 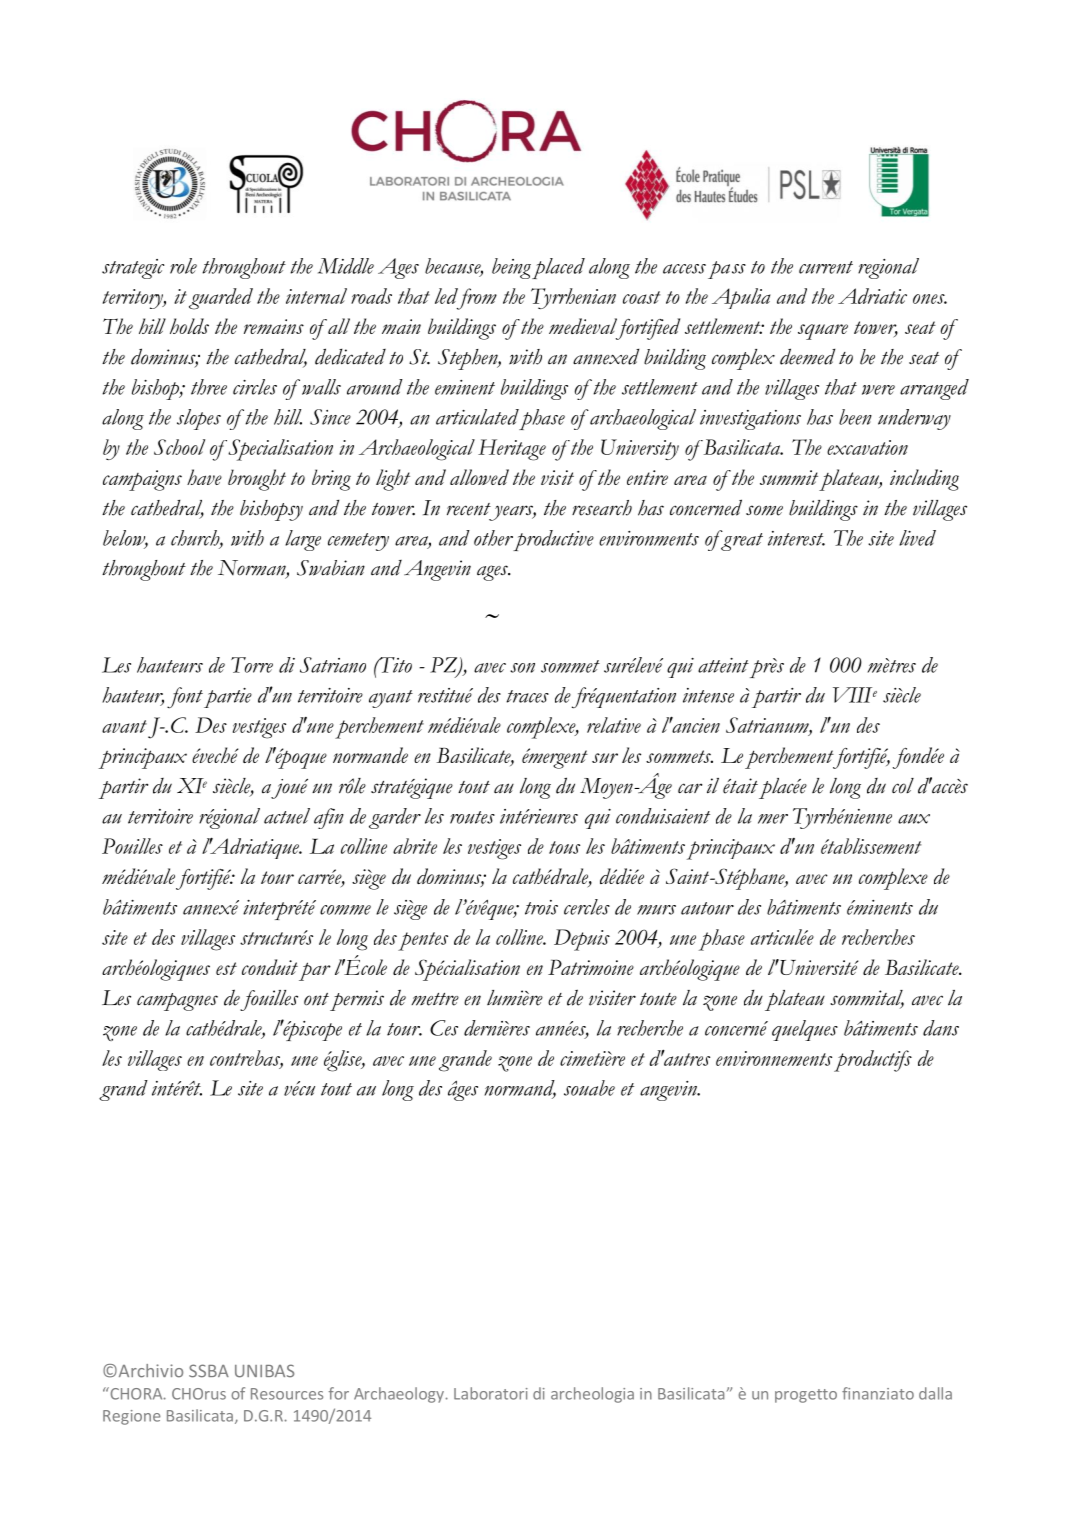 I want to click on intense, so click(x=708, y=695).
